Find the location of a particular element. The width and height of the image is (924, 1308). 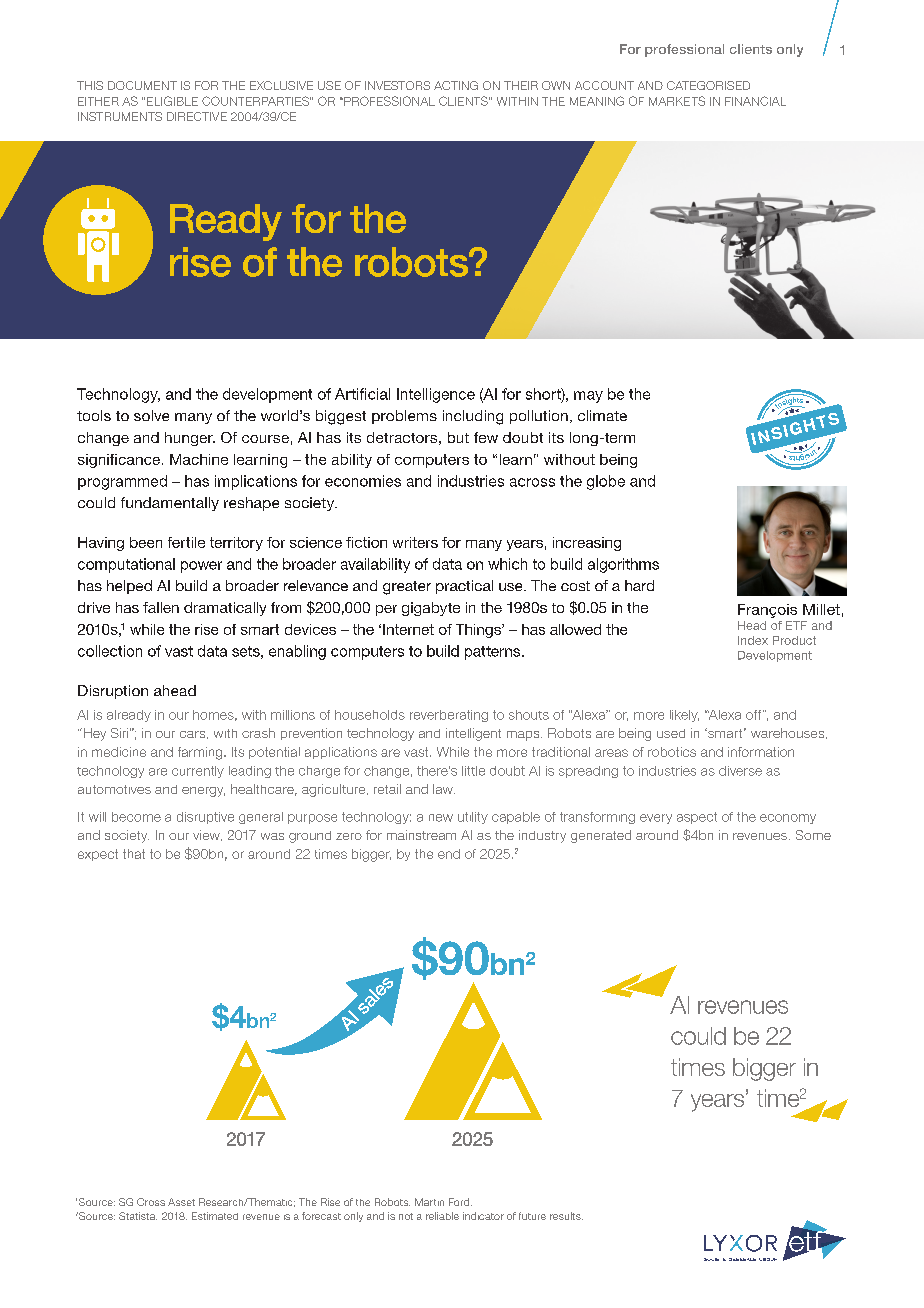

Asset is located at coordinates (181, 1202).
